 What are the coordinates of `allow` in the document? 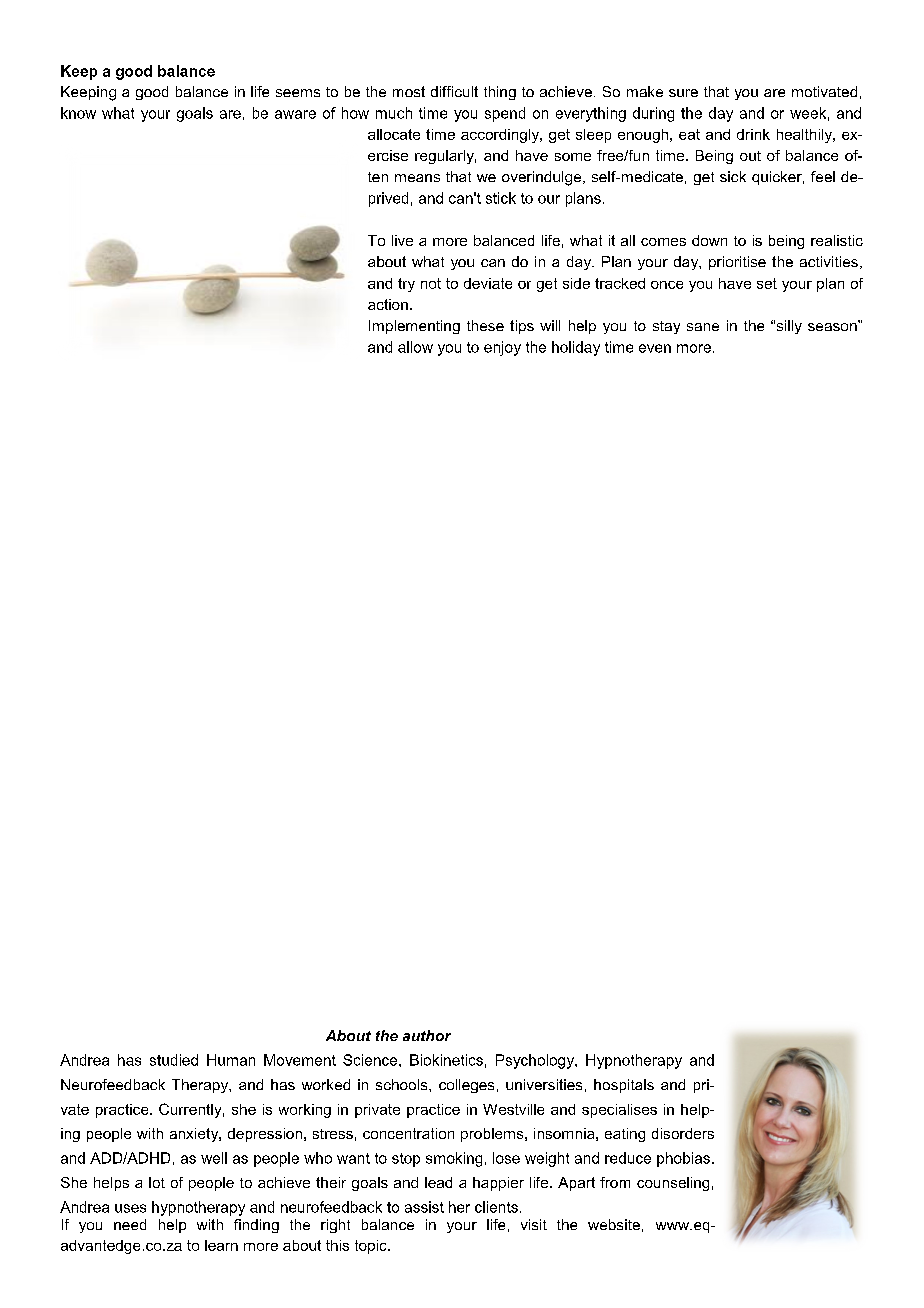 It's located at (415, 347).
